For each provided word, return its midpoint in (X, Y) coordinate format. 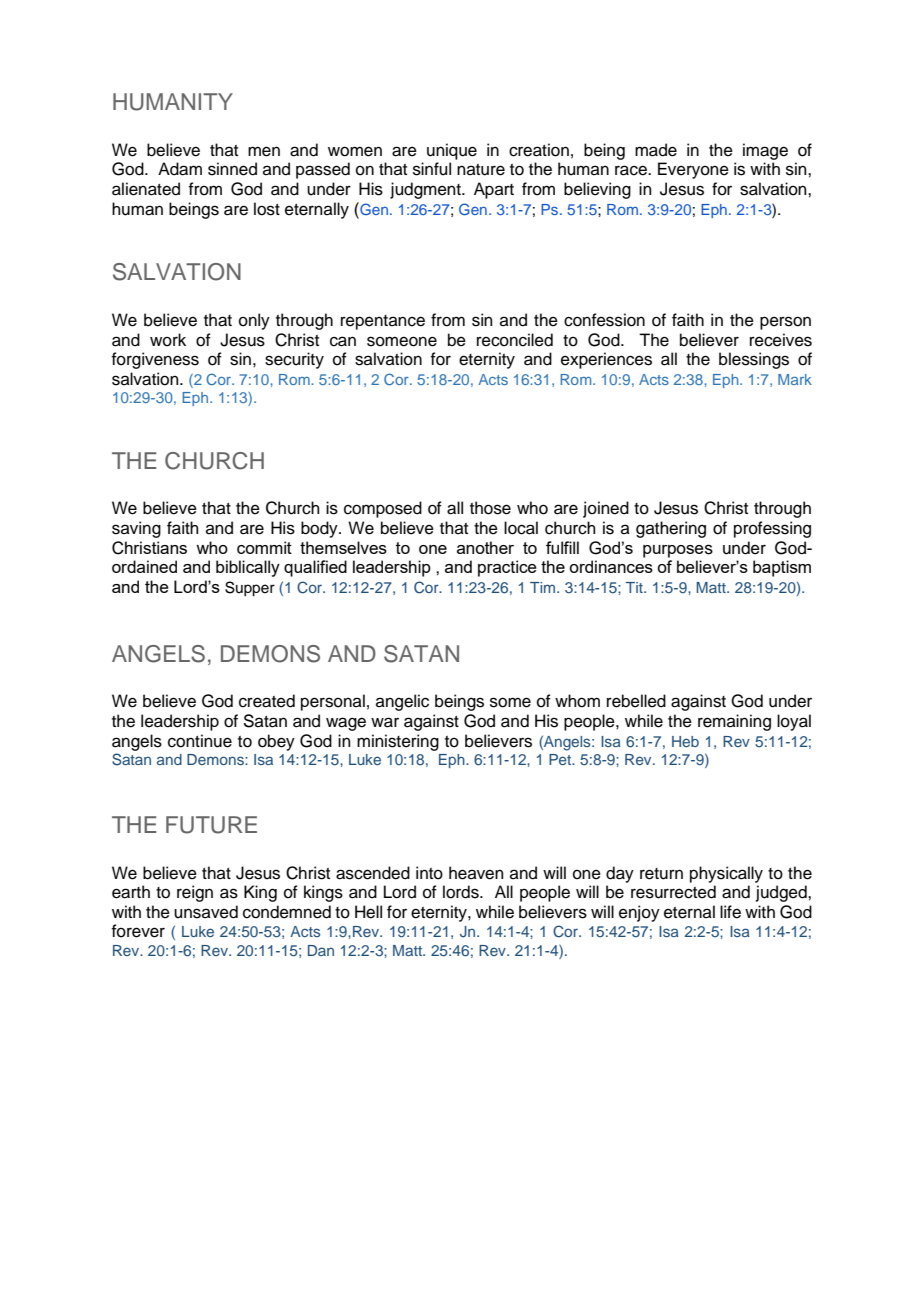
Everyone (693, 170)
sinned (232, 169)
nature (481, 170)
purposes (678, 551)
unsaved (206, 912)
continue (200, 741)
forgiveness (155, 360)
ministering (398, 742)
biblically (248, 568)
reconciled (515, 340)
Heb (685, 741)
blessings (754, 360)
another (485, 547)
